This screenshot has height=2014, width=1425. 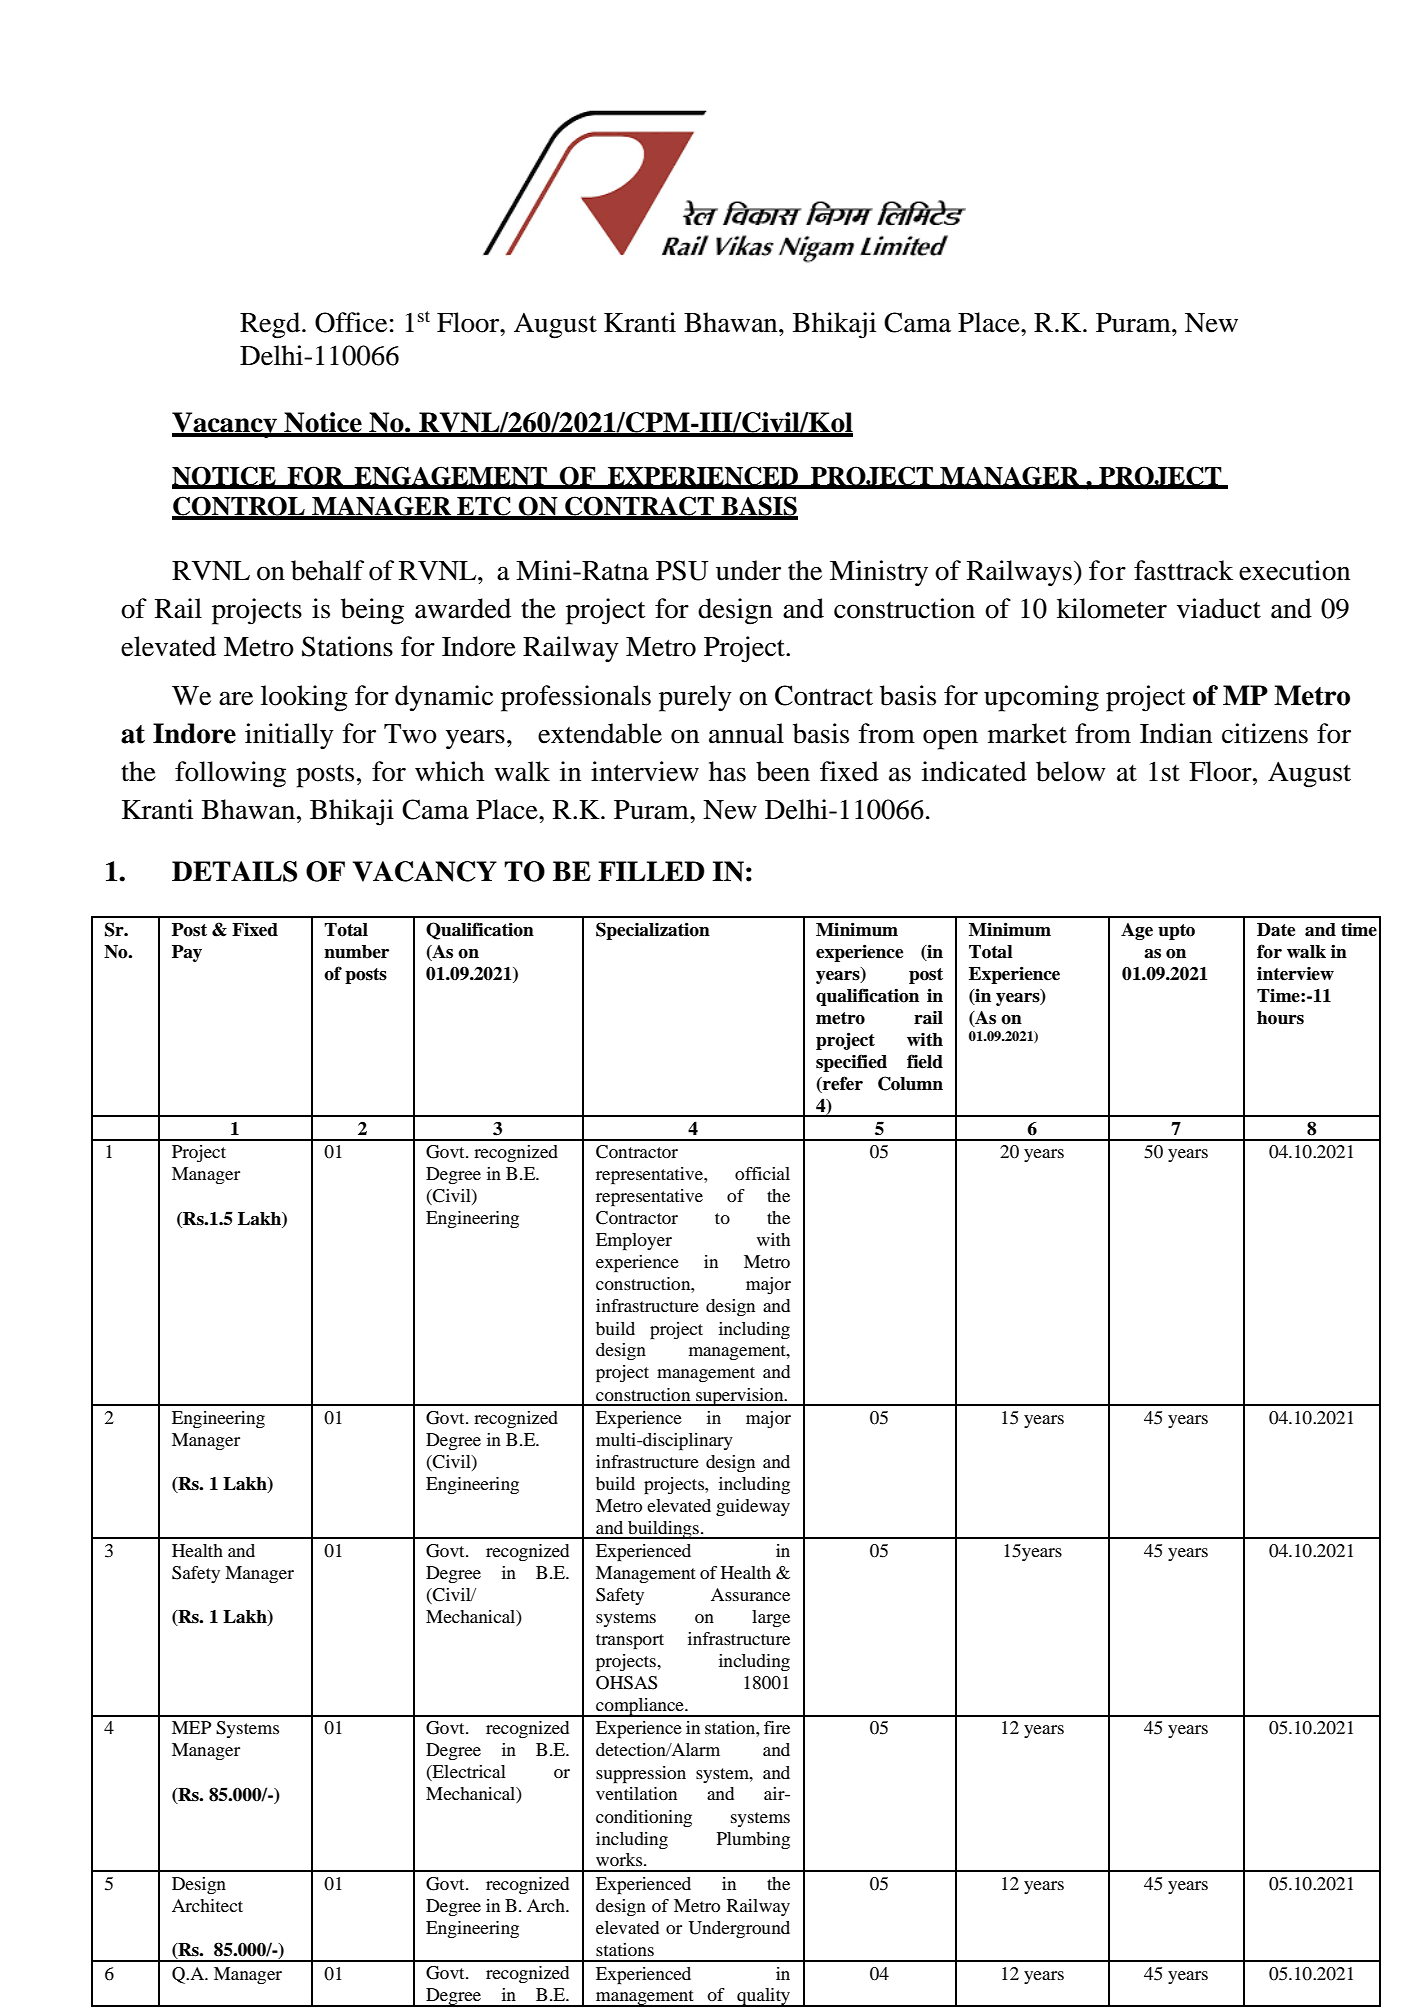 I want to click on large, so click(x=771, y=1618).
